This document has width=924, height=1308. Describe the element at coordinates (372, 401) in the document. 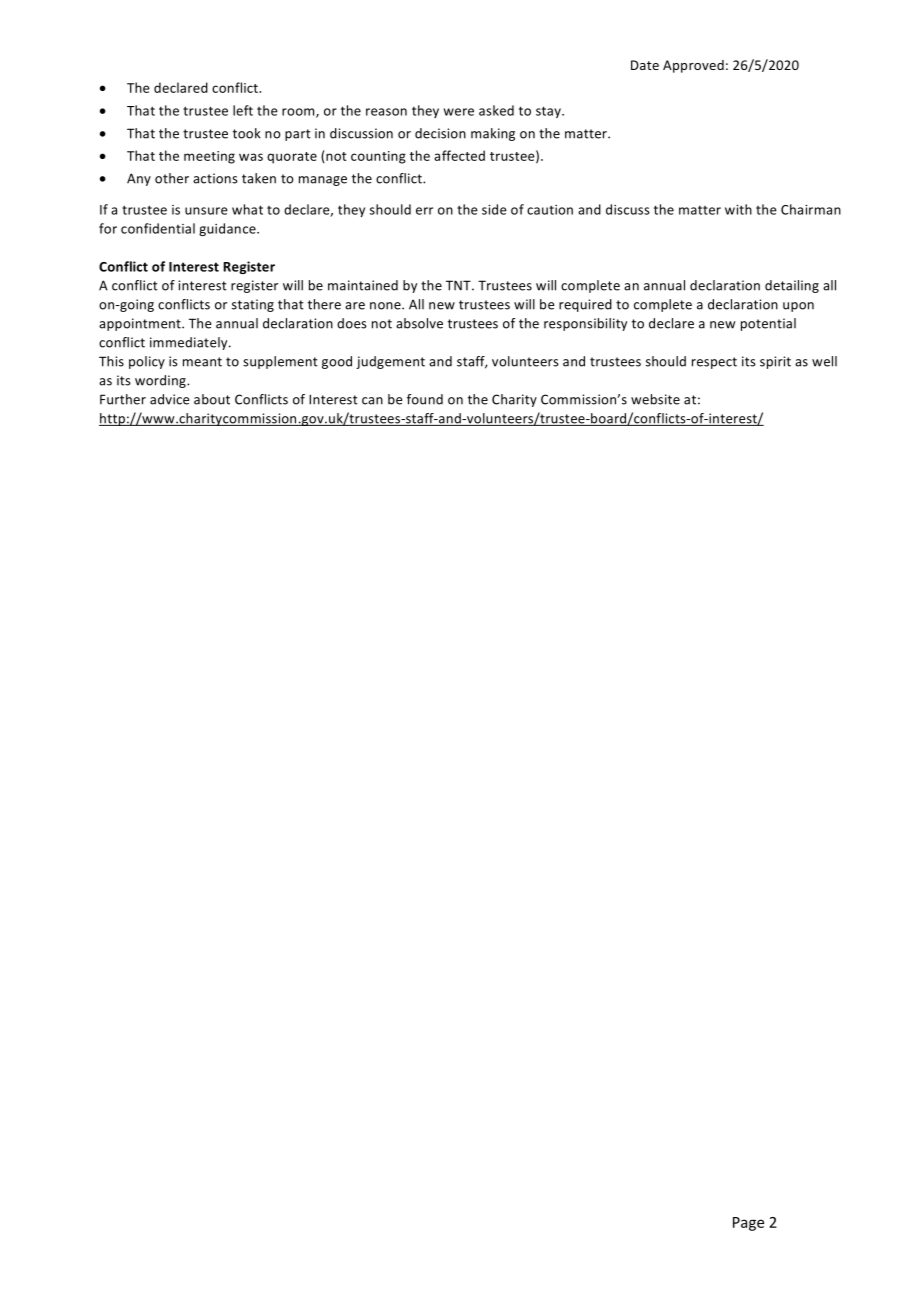

I see `can` at that location.
